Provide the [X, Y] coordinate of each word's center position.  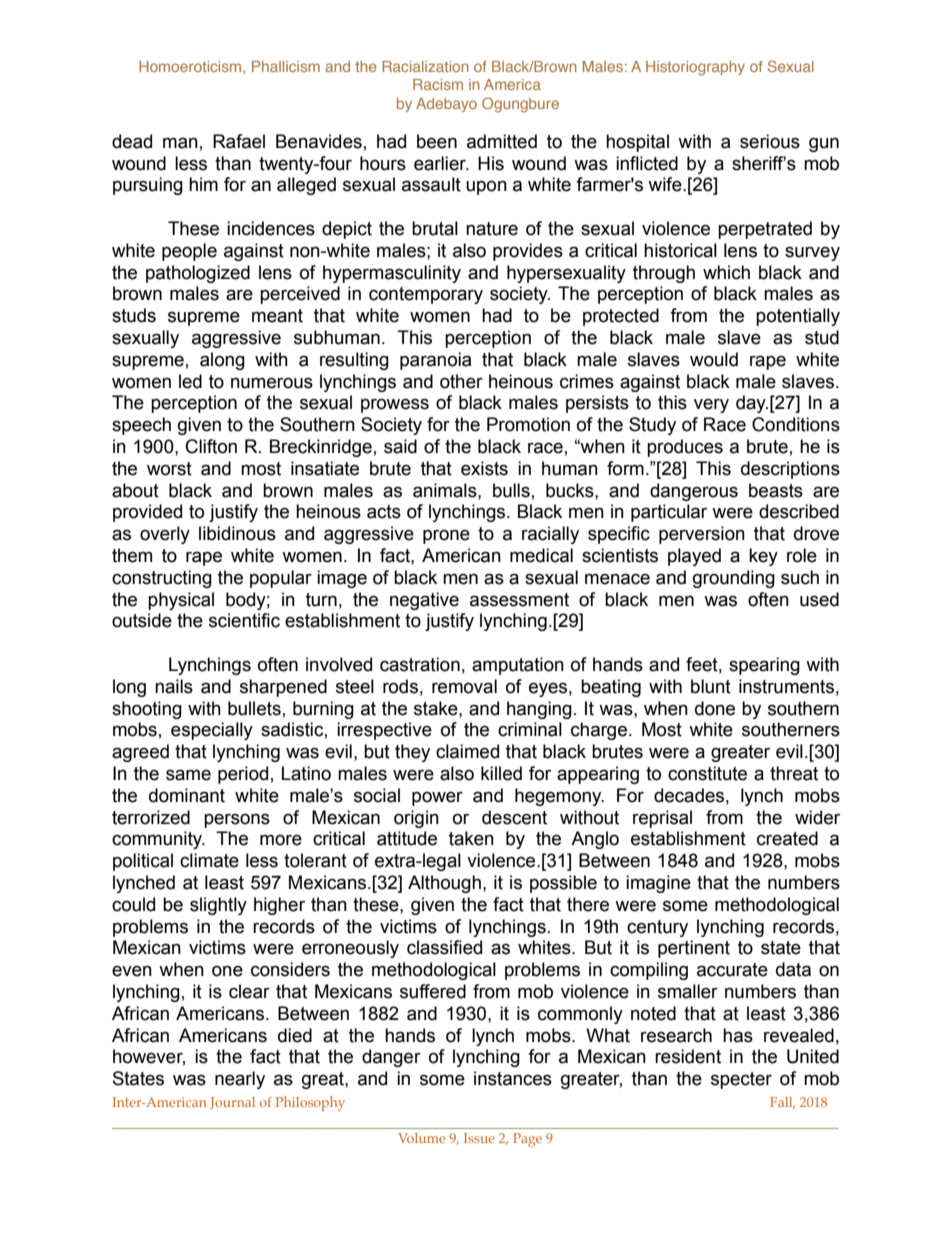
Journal [232, 1103]
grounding [734, 579]
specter [741, 1080]
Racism [438, 84]
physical [181, 601]
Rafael [239, 141]
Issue [479, 1138]
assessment [519, 600]
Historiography [695, 68]
